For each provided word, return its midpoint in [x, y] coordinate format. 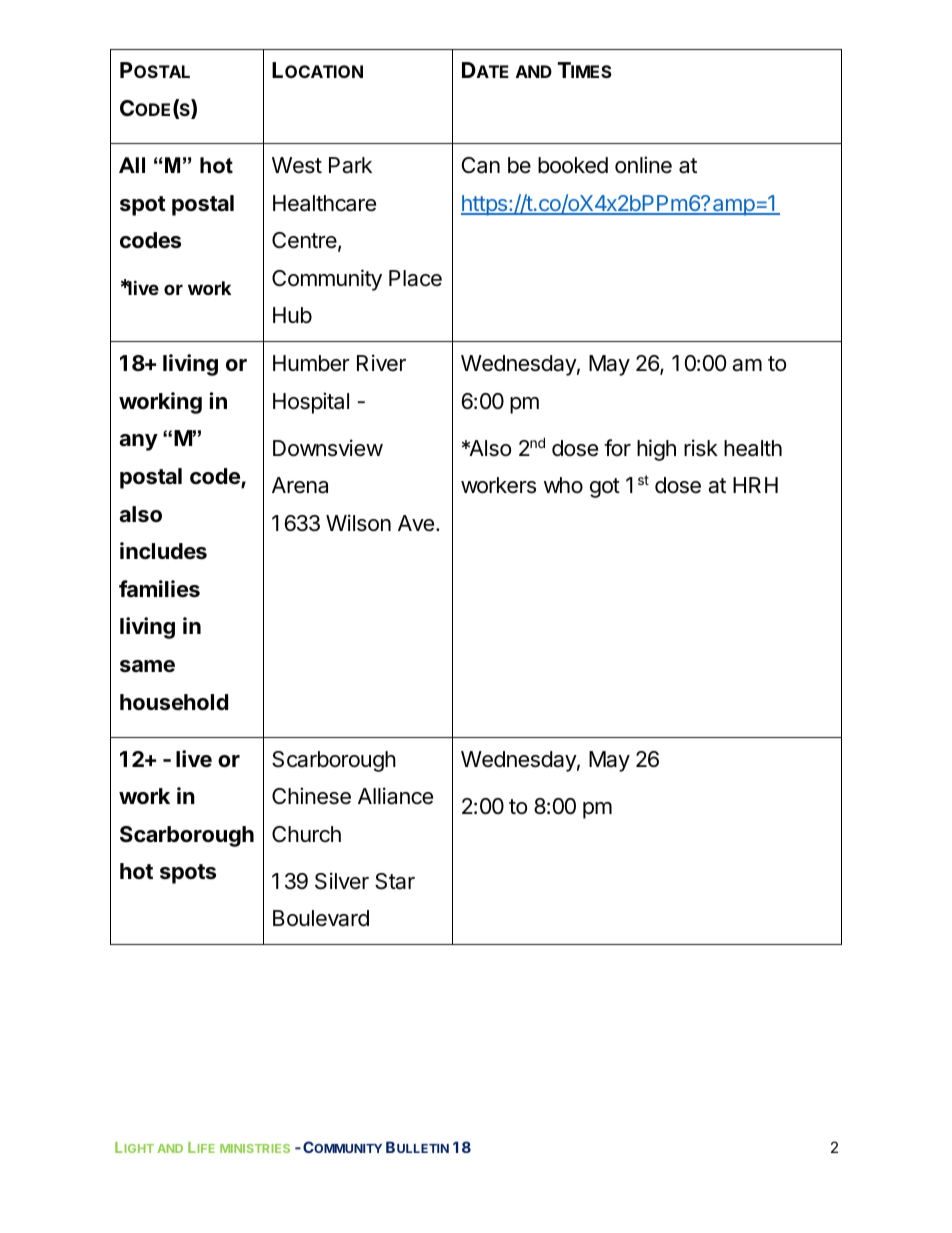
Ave [416, 523]
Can [481, 165]
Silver [342, 881]
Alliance [395, 796]
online [643, 165]
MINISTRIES [255, 1148]
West [297, 165]
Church [306, 834]
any [138, 442]
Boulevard [321, 918]
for [617, 447]
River [381, 363]
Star [395, 881]
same [147, 666]
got [605, 488]
